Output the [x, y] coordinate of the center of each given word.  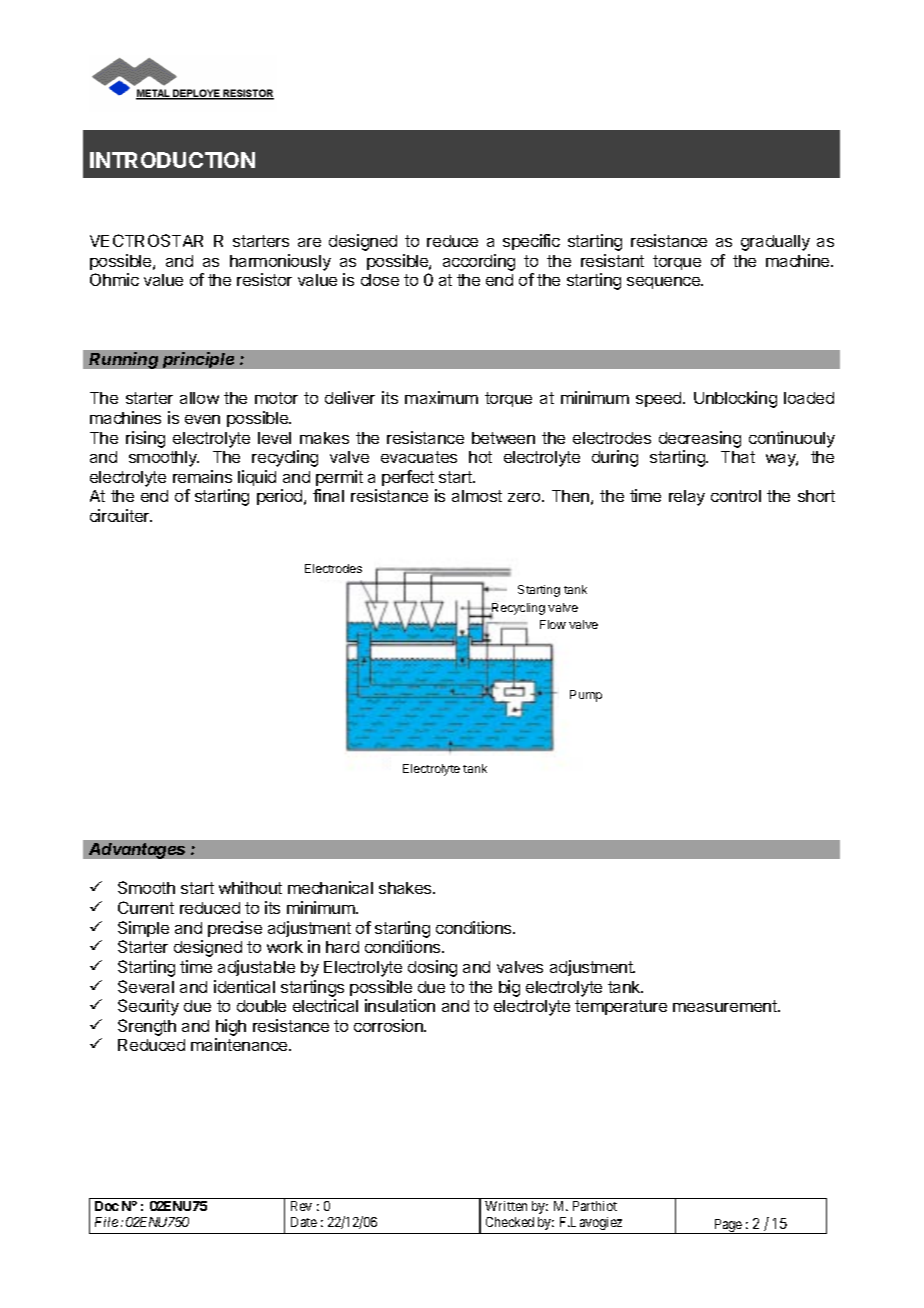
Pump [586, 696]
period [281, 497]
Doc [107, 1206]
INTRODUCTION [172, 160]
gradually [775, 243]
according [479, 262]
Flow [553, 624]
